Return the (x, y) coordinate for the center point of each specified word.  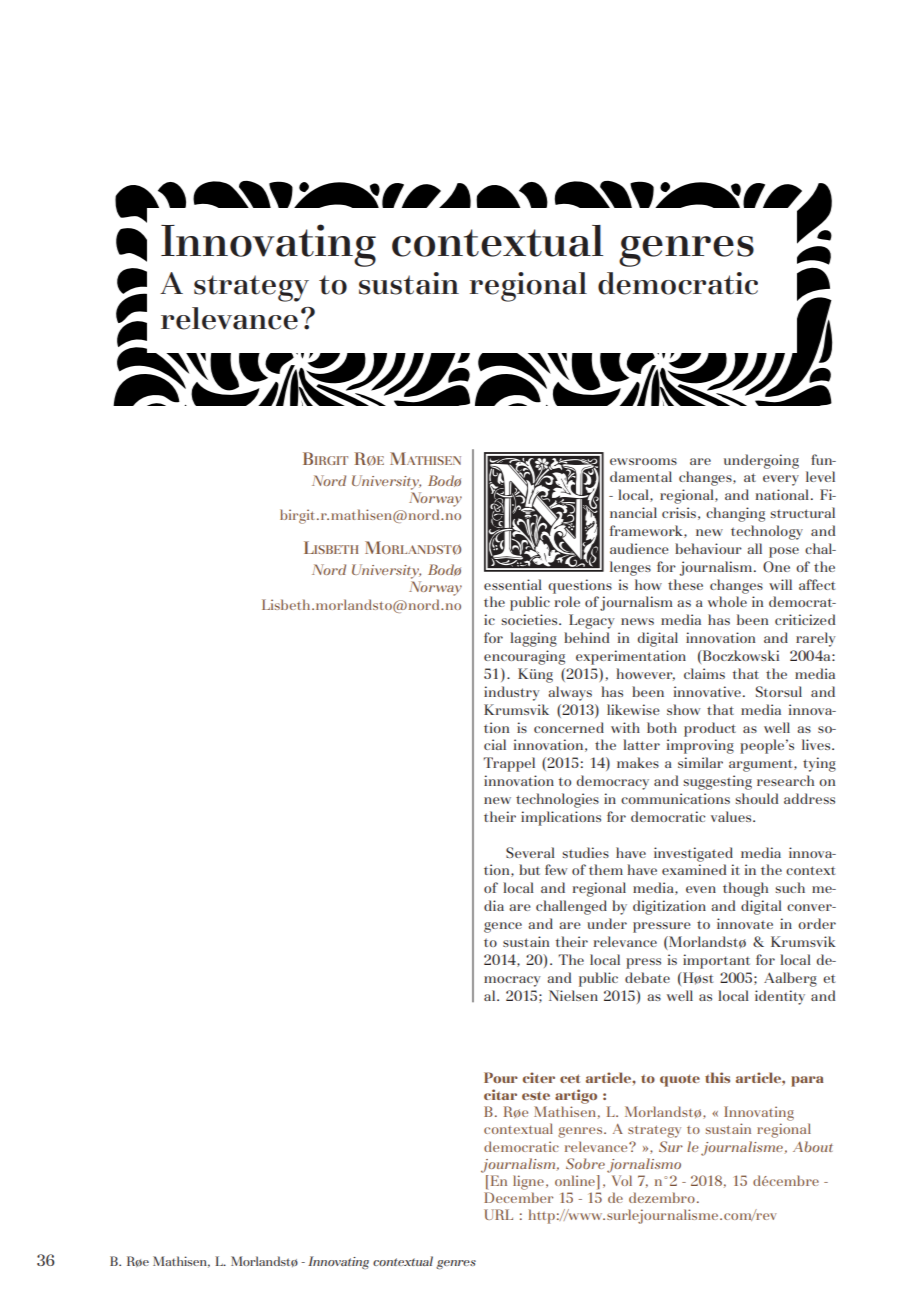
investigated (693, 854)
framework (647, 531)
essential (513, 584)
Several (530, 852)
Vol (622, 1180)
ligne (528, 1182)
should (757, 798)
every (781, 480)
